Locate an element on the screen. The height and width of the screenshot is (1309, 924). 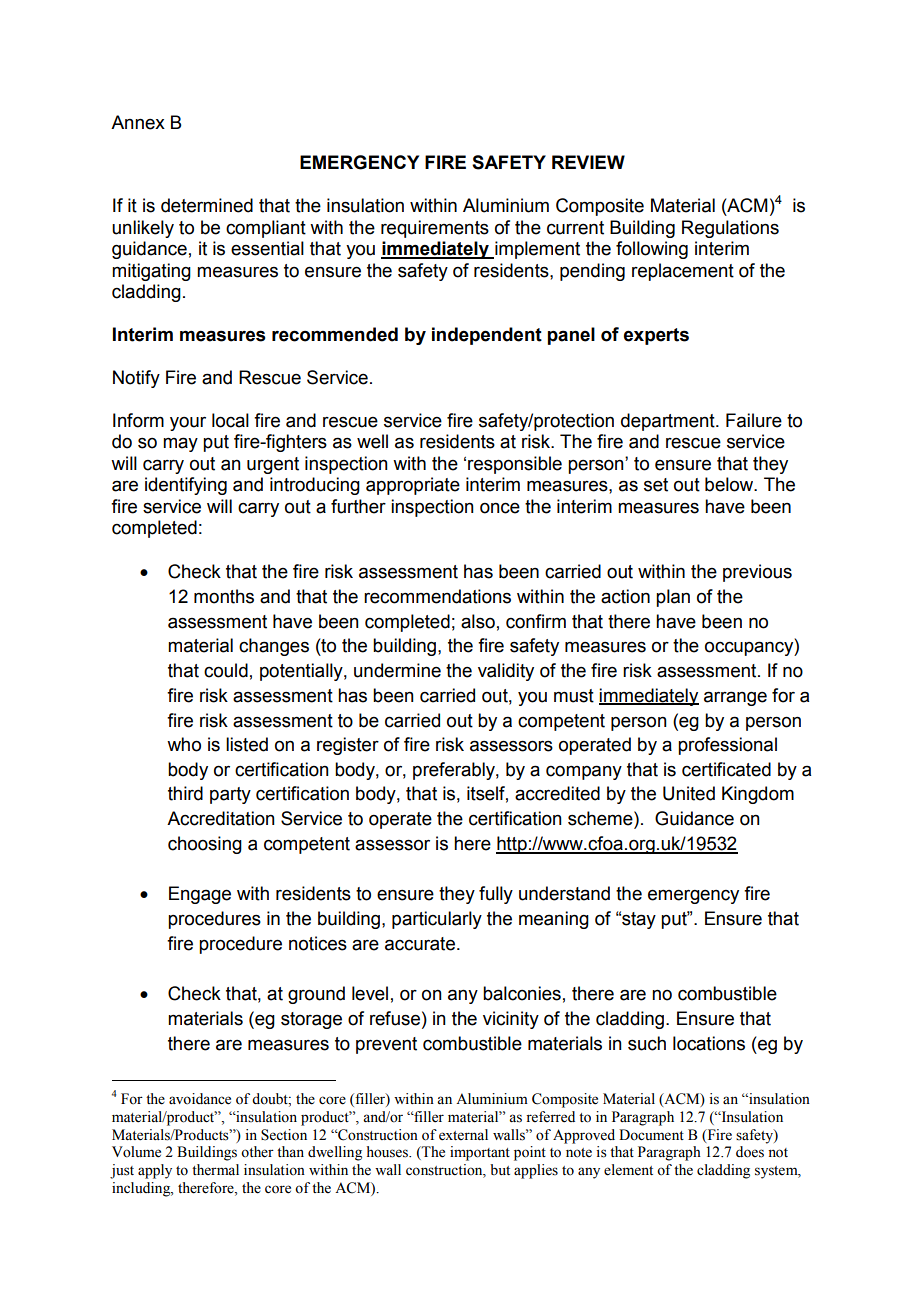
particularly is located at coordinates (437, 920).
